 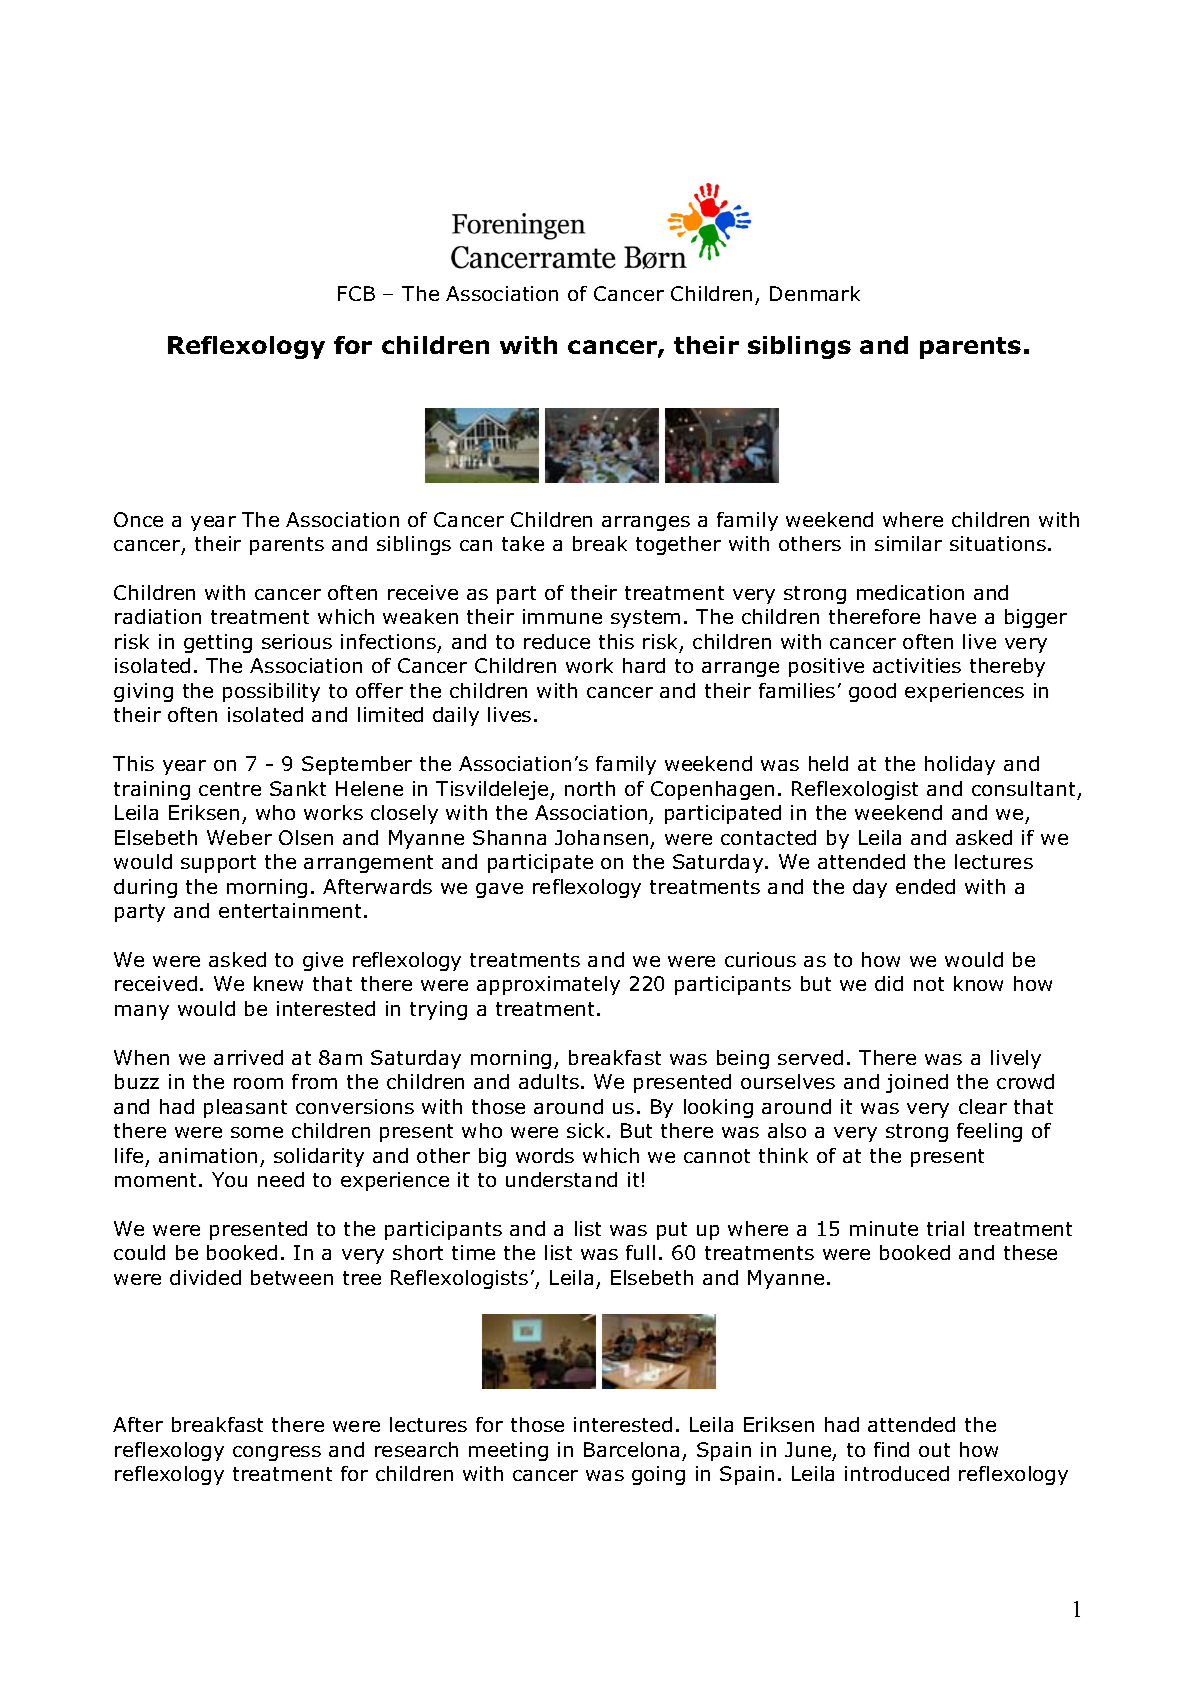 I want to click on FCB, so click(x=356, y=293).
